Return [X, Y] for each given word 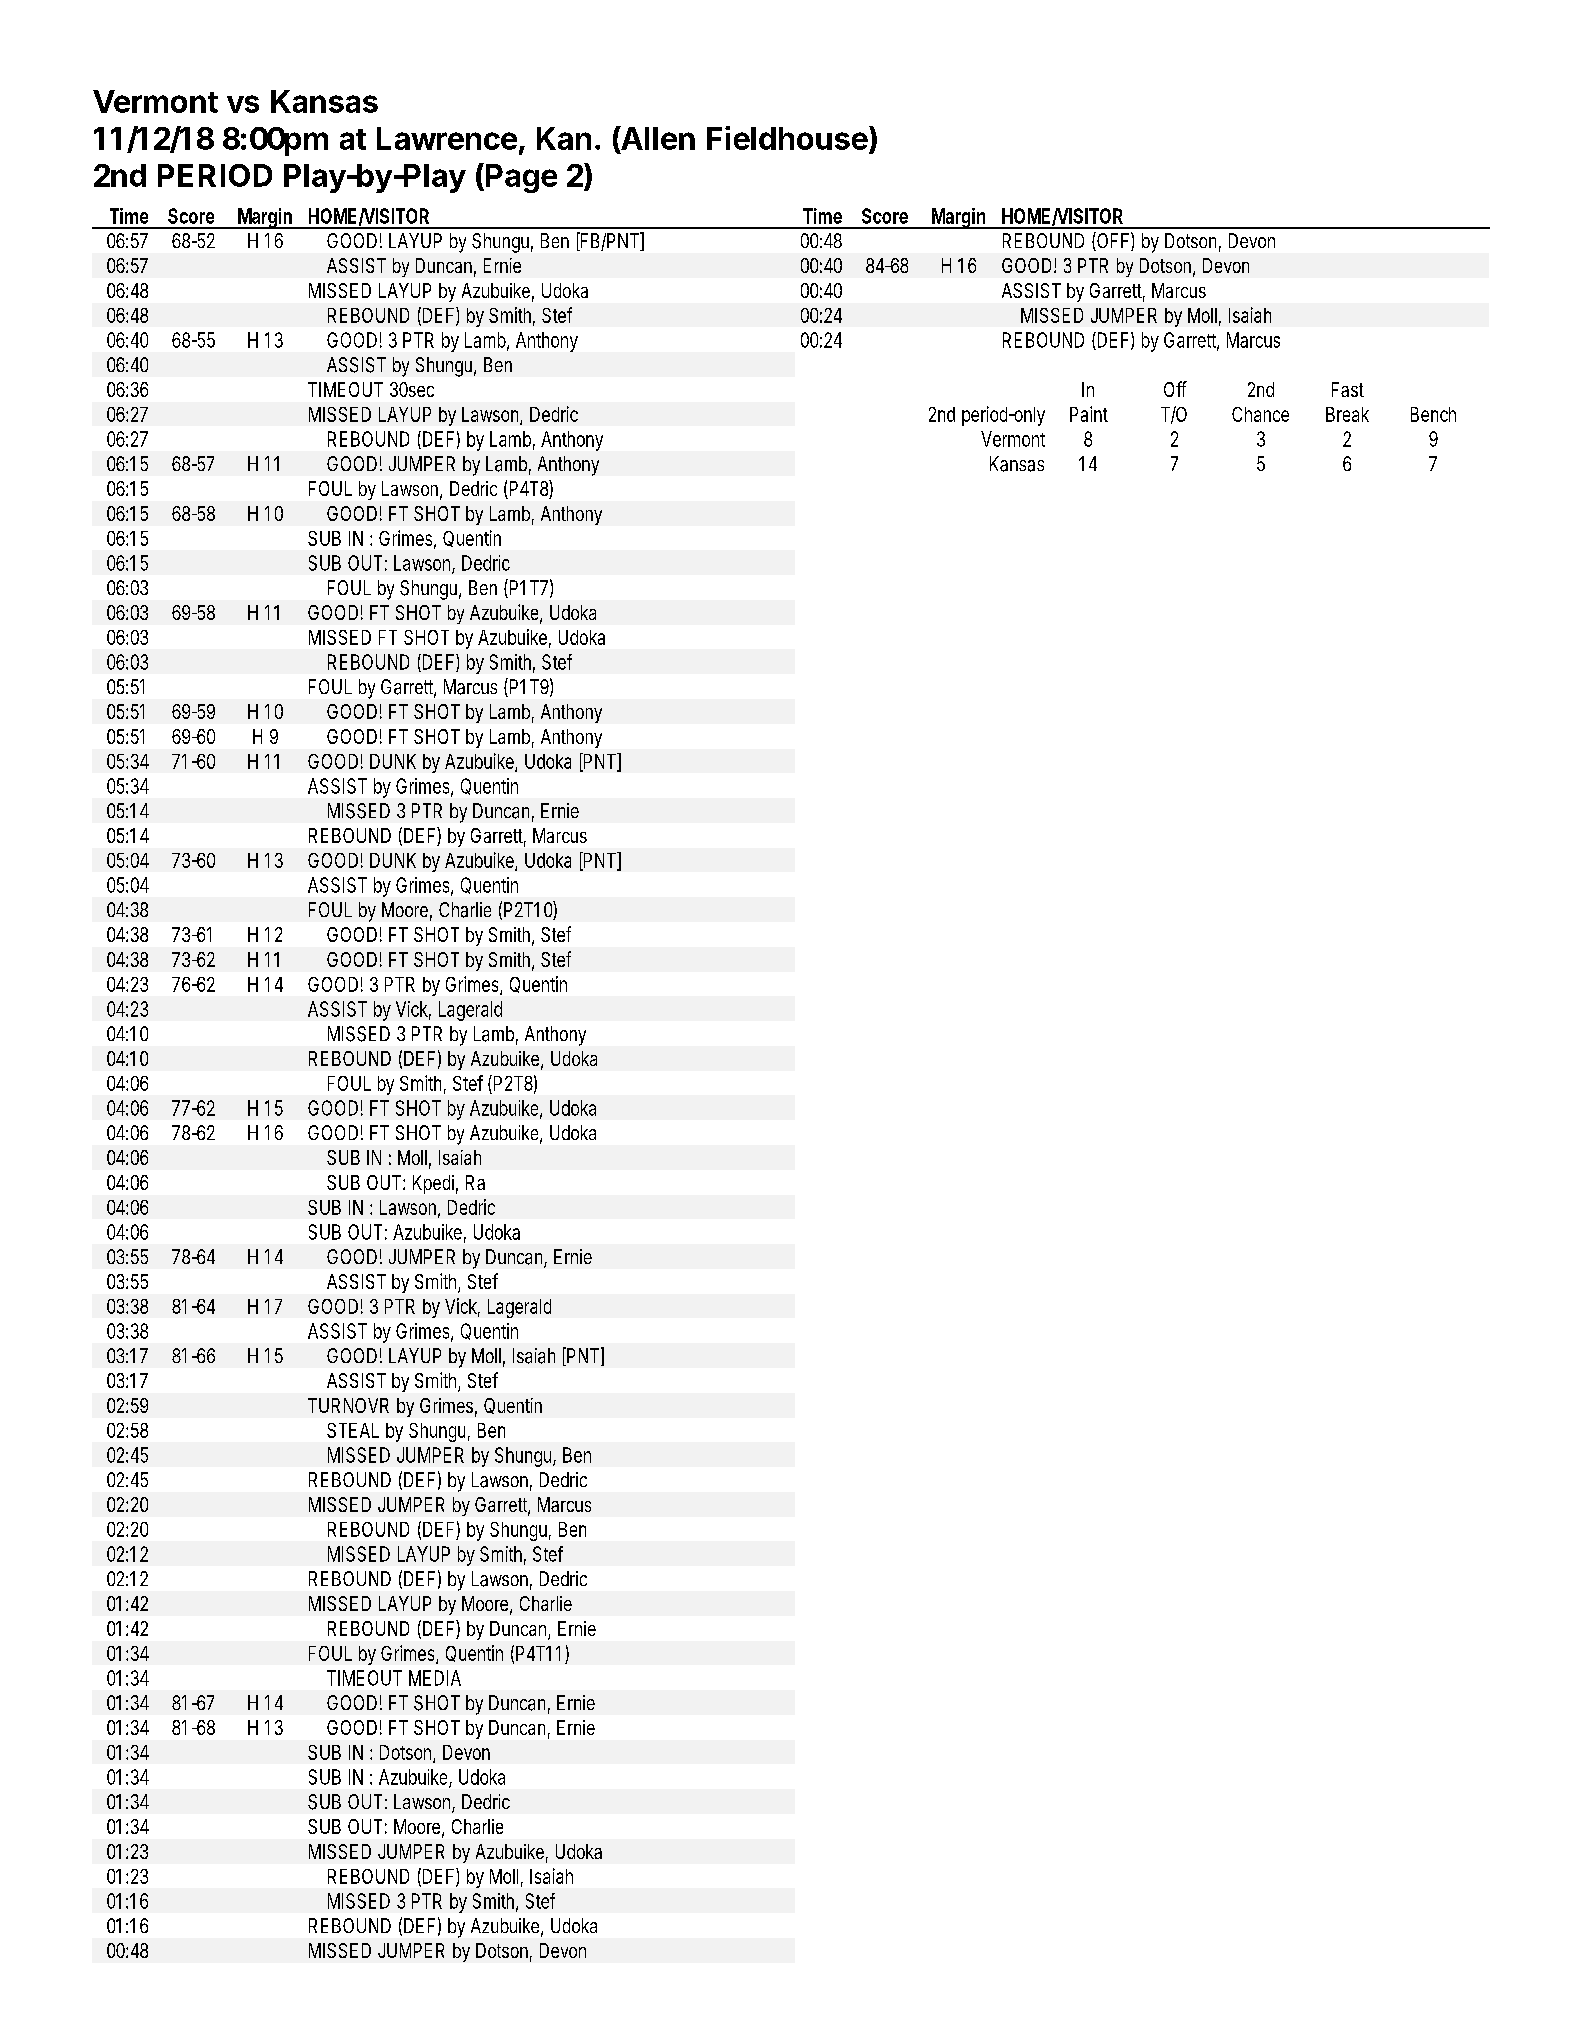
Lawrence [447, 138]
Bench [1433, 414]
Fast [1348, 389]
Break [1347, 414]
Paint [1089, 414]
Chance [1260, 414]
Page [521, 178]
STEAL [353, 1430]
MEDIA [435, 1678]
